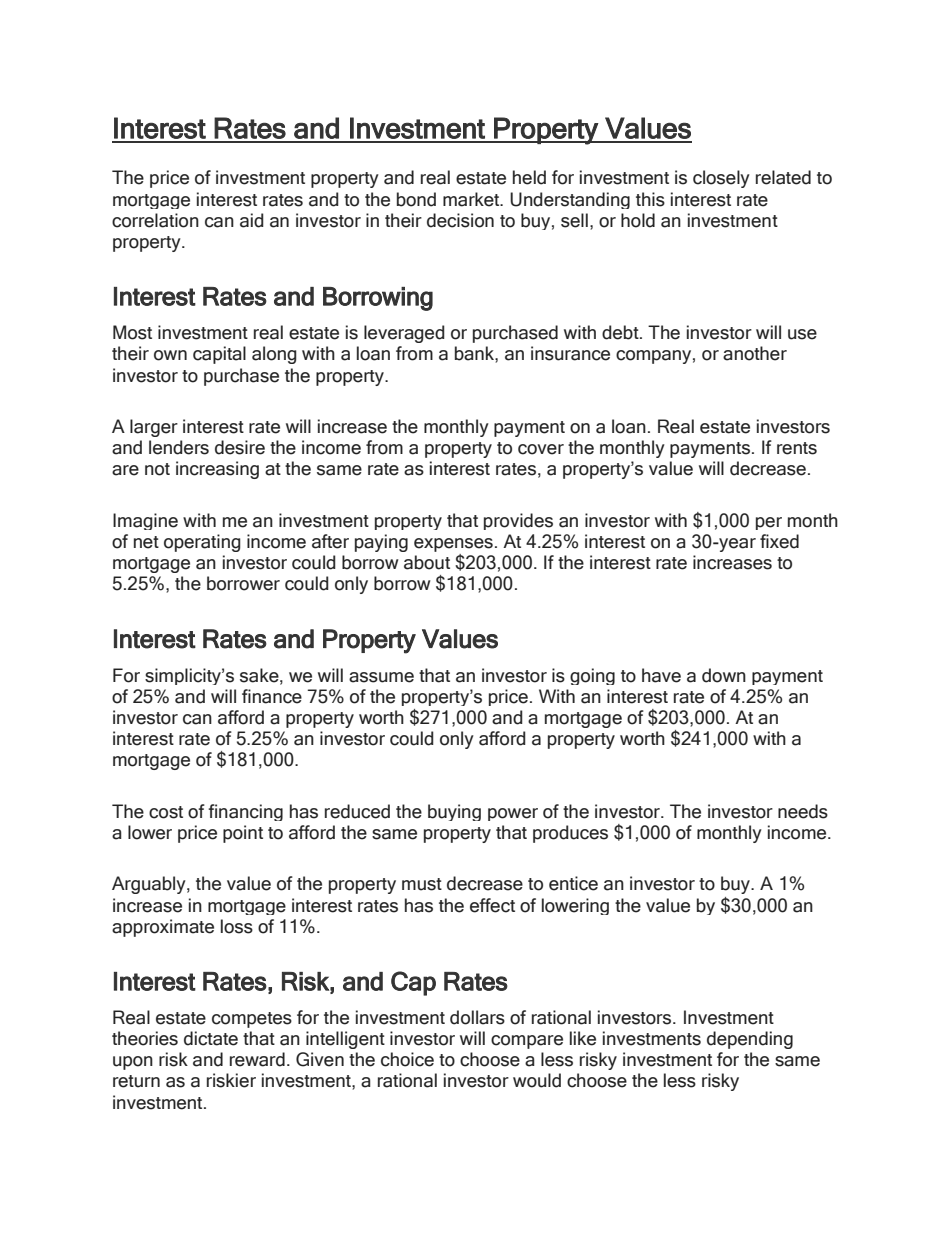 The height and width of the document is (1233, 952). I want to click on closely, so click(721, 179).
